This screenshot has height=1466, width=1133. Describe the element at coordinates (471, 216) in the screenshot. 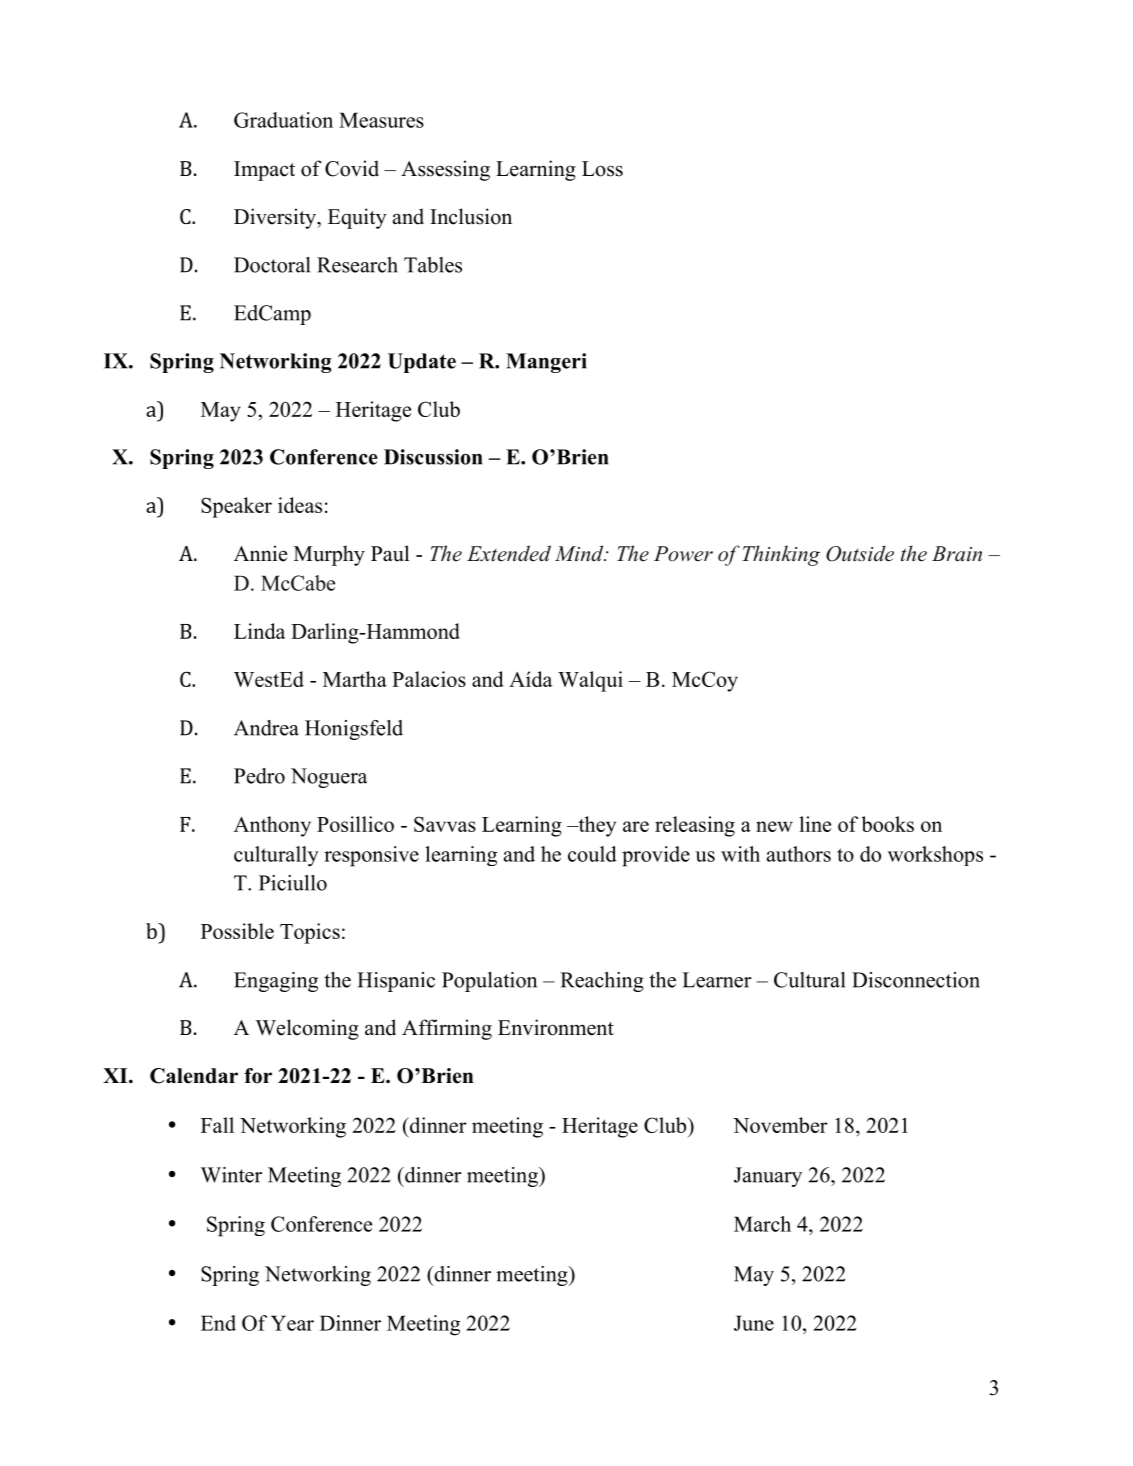

I see `Inclusion` at that location.
